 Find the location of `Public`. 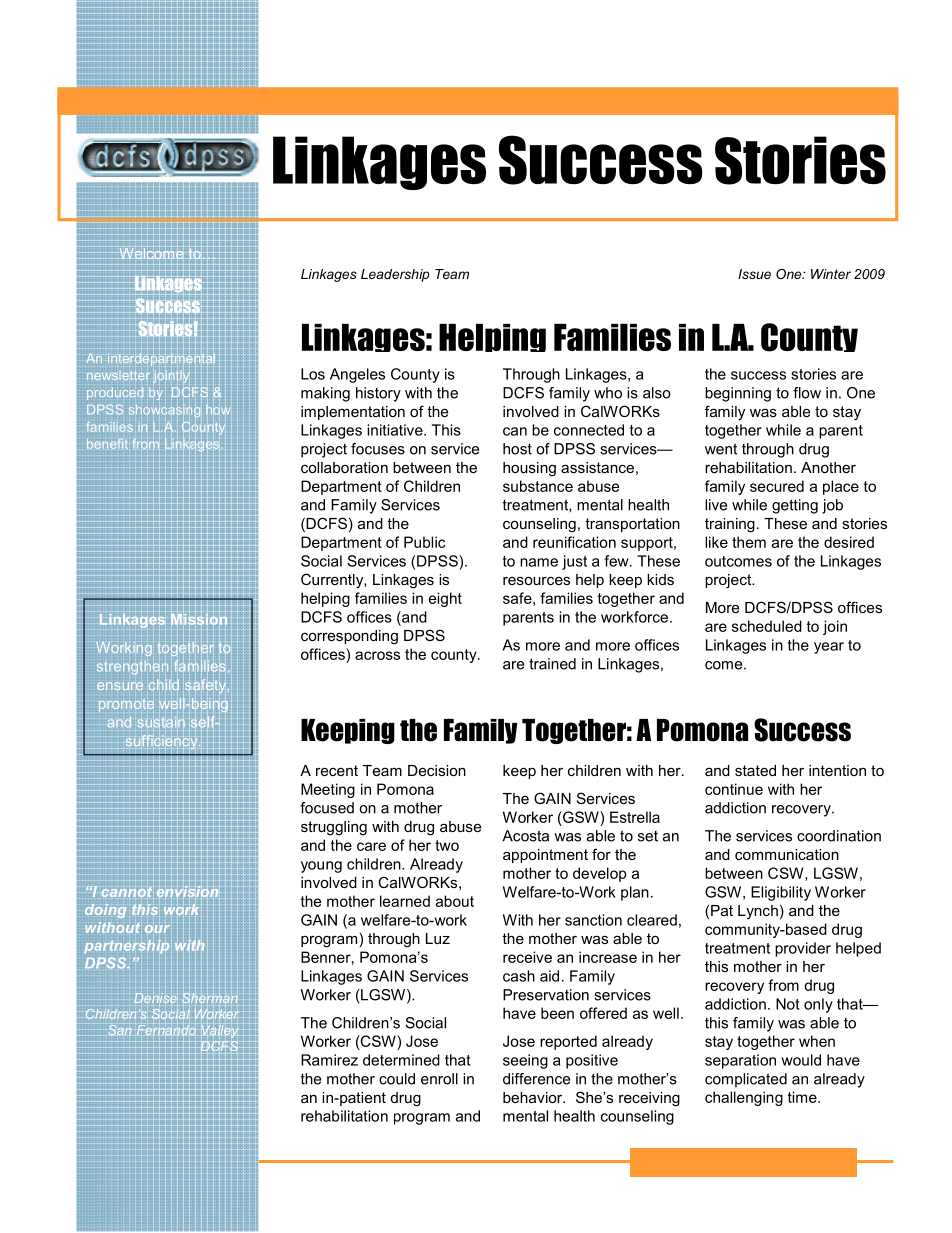

Public is located at coordinates (424, 542).
